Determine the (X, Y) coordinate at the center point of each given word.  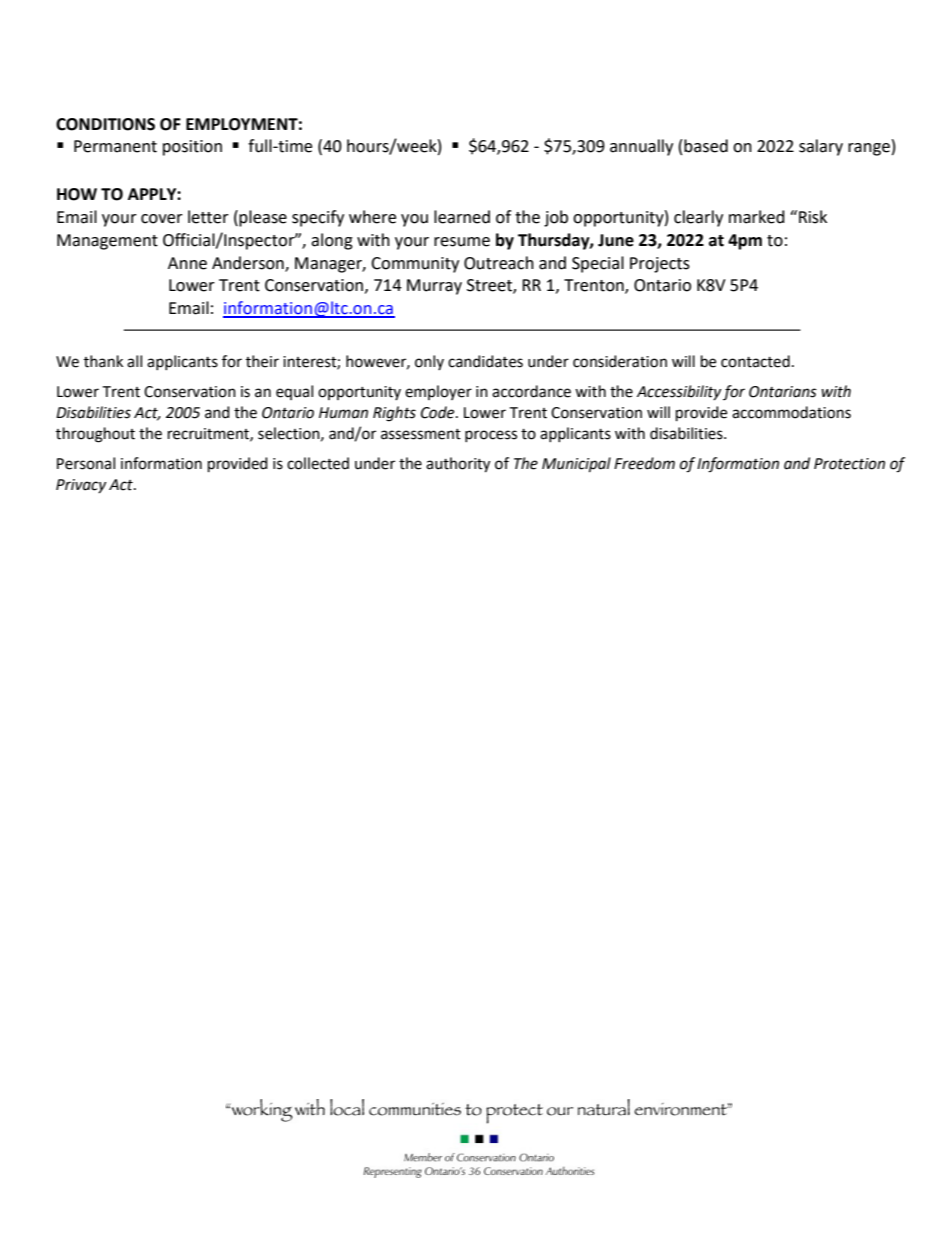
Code (439, 412)
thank (103, 361)
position (192, 148)
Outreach (499, 263)
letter (208, 217)
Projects (660, 265)
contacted (755, 361)
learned (462, 217)
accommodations (791, 412)
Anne (187, 263)
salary (821, 147)
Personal (86, 463)
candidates (485, 361)
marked (757, 217)
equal (294, 392)
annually (641, 147)
